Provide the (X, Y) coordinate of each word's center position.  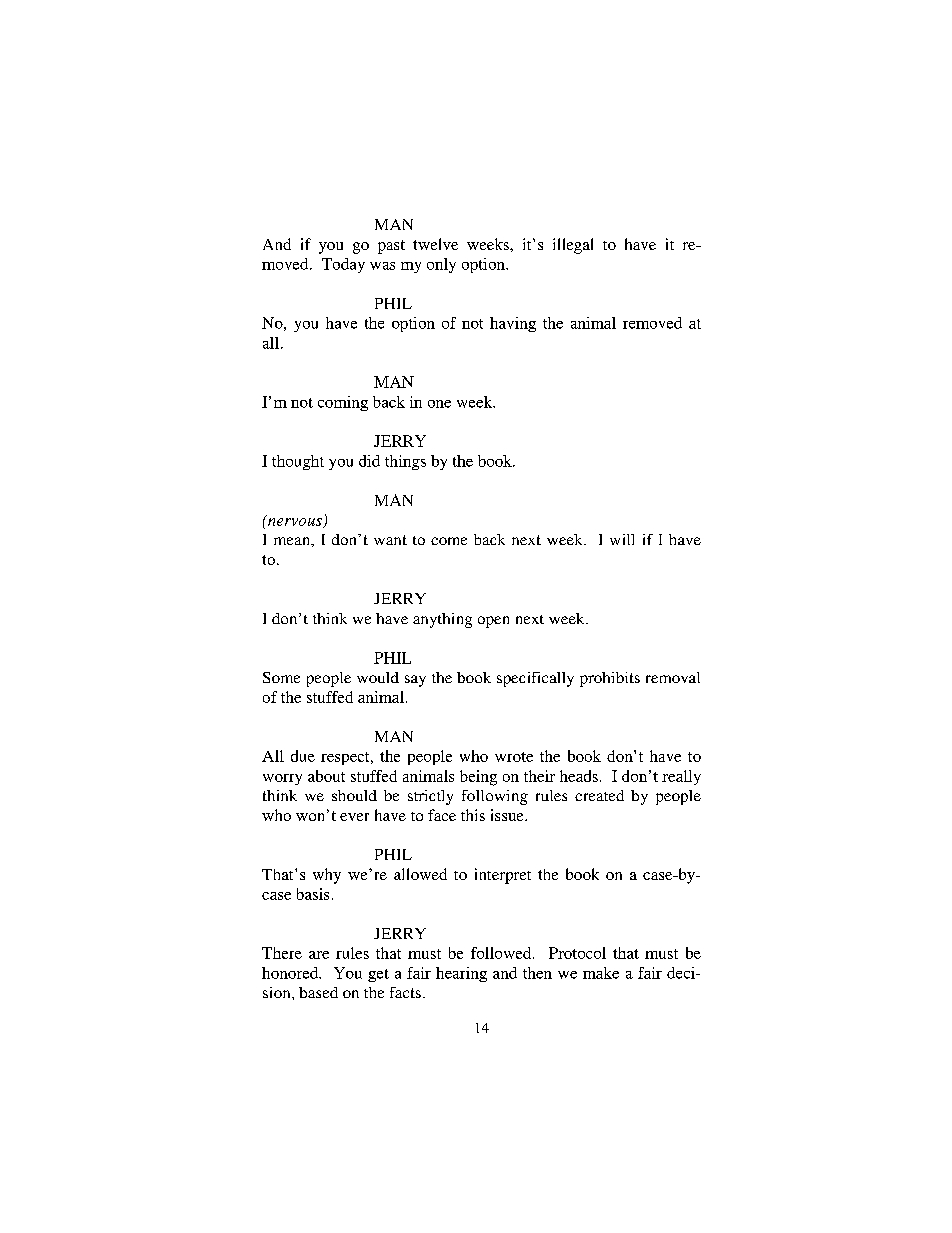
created (599, 795)
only (441, 265)
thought (298, 462)
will (622, 539)
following (495, 797)
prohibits (610, 679)
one (439, 404)
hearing (461, 974)
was (382, 266)
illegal (573, 246)
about (326, 776)
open (493, 622)
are (319, 955)
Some (281, 677)
